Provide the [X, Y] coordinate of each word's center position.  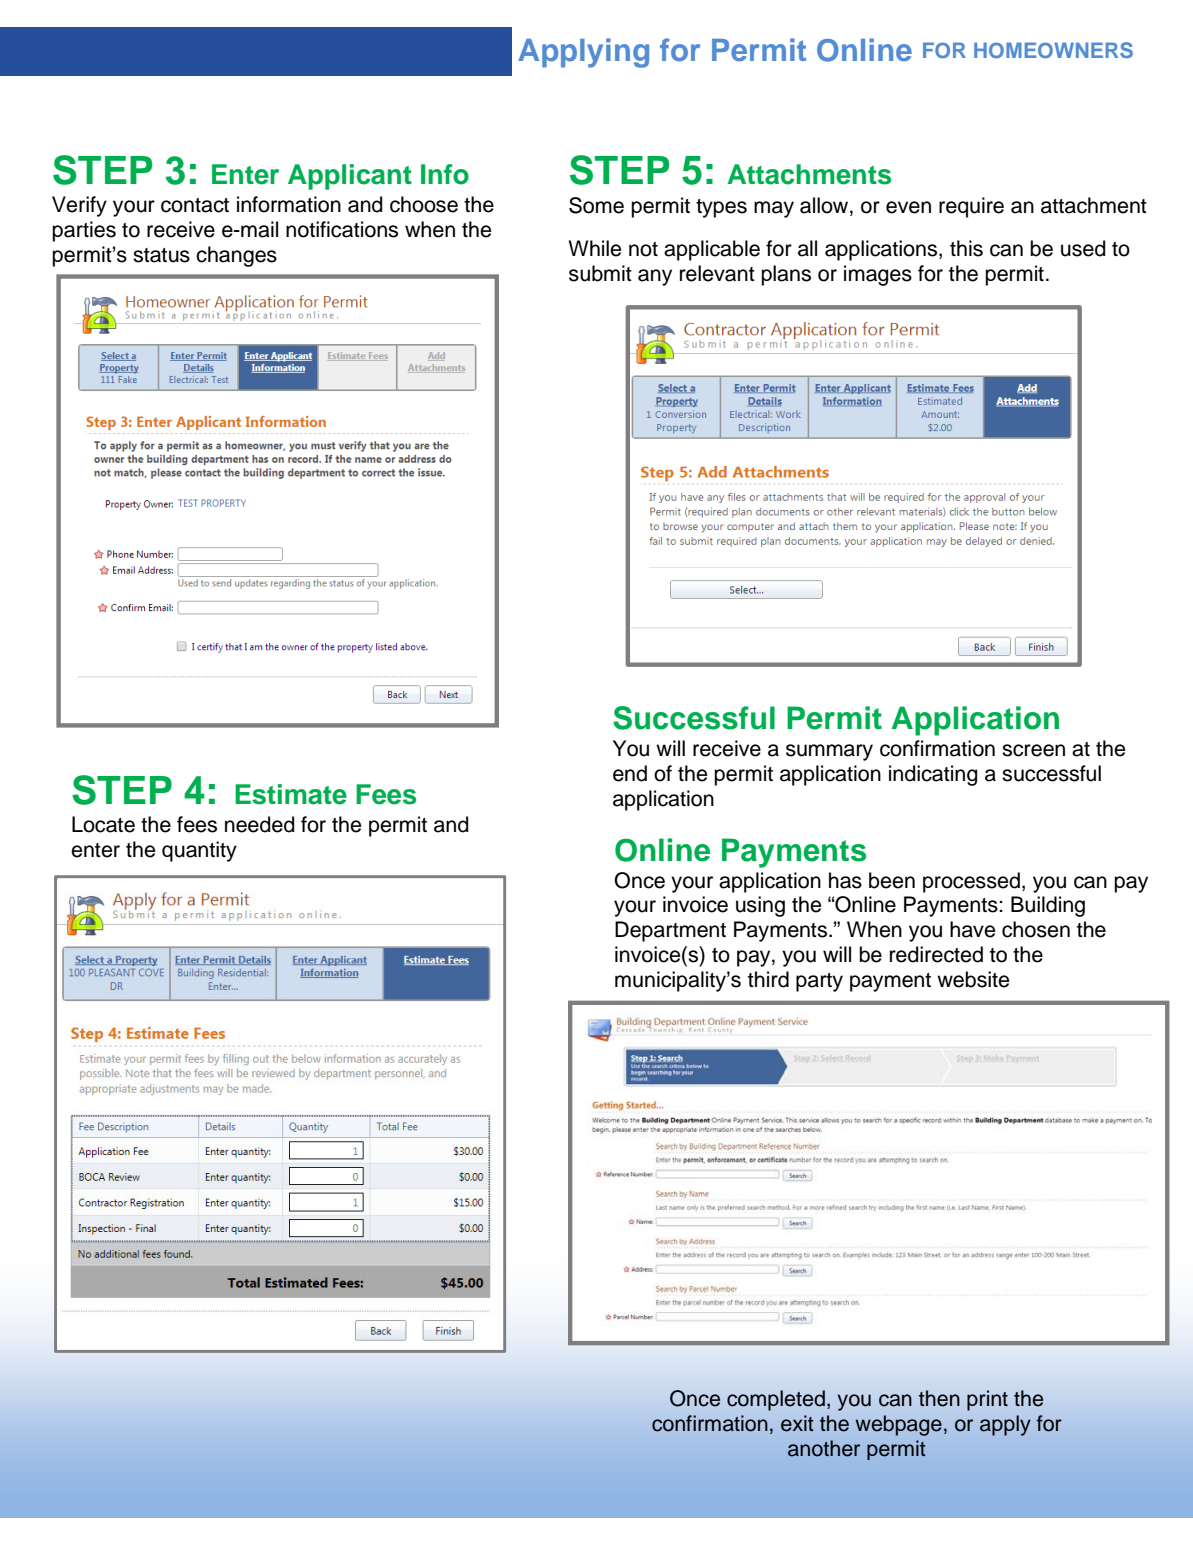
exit [797, 1423]
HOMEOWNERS [1053, 50]
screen [1033, 750]
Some [596, 205]
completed [776, 1400]
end [630, 773]
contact [195, 205]
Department [670, 931]
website [973, 979]
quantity [199, 851]
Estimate [291, 794]
